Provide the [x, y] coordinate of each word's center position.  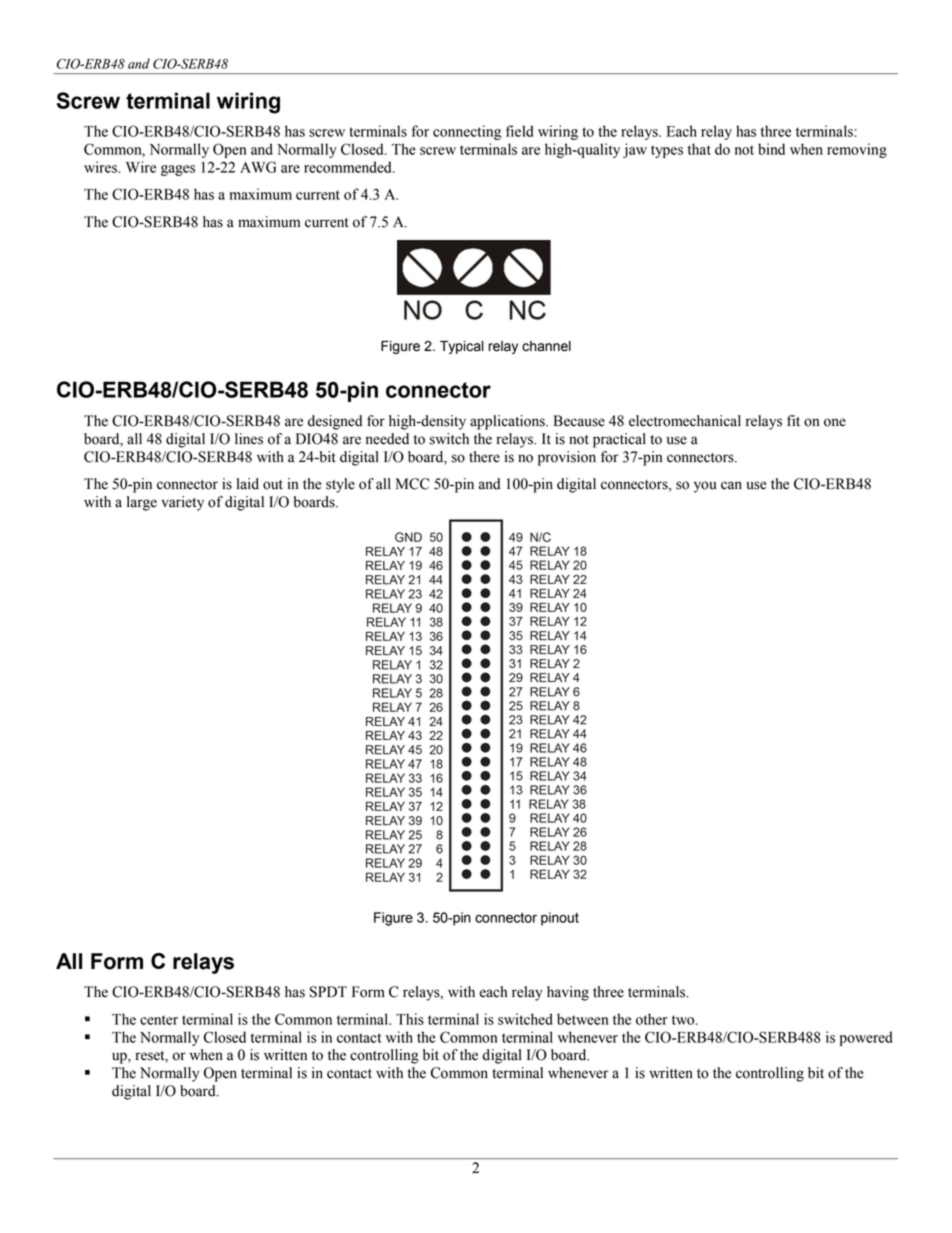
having [568, 993]
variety [182, 503]
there [484, 457]
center [159, 1020]
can [731, 485]
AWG [258, 167]
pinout [560, 919]
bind [771, 149]
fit [793, 421]
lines [249, 439]
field [519, 131]
